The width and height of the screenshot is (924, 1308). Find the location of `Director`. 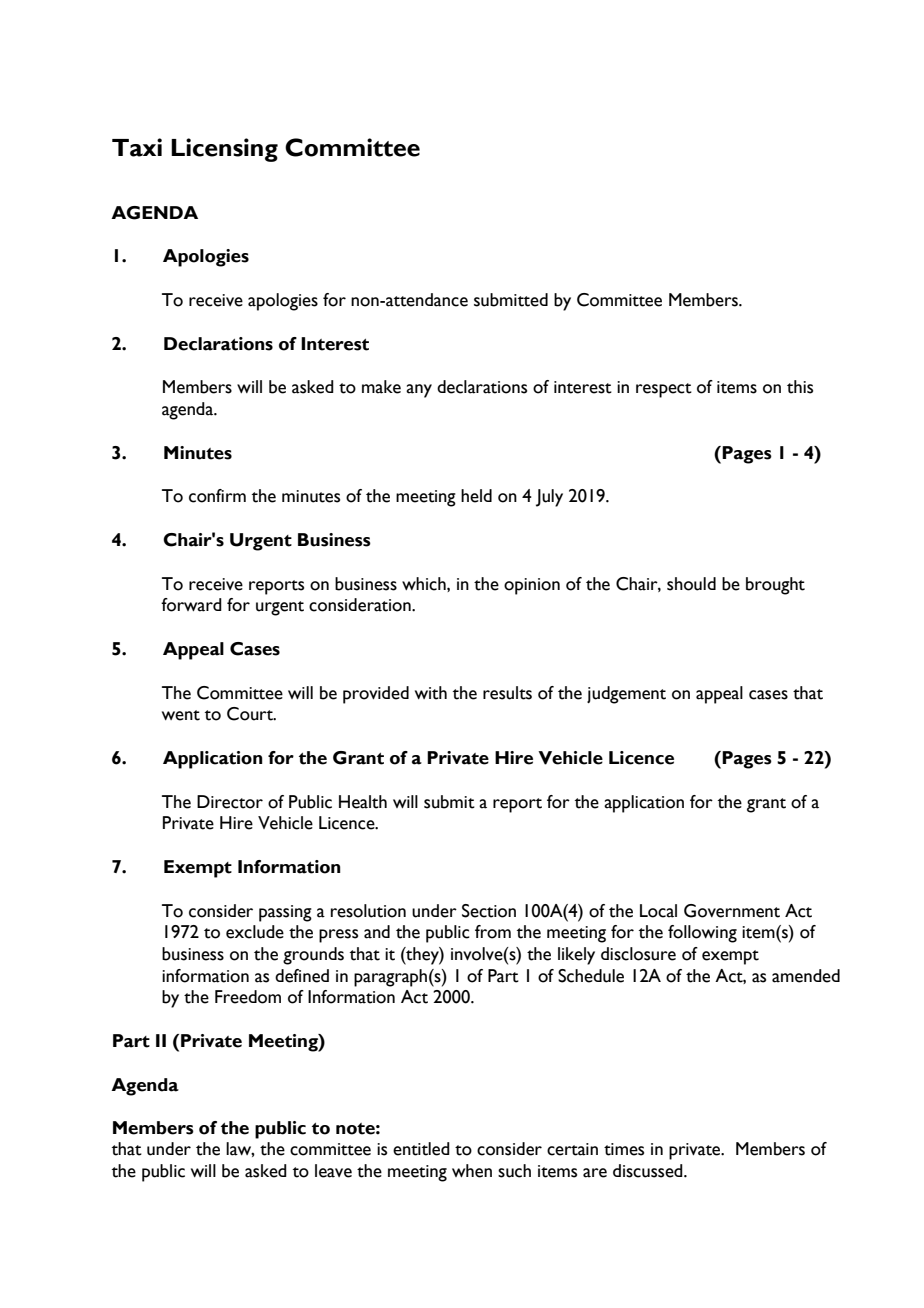

Director is located at coordinates (230, 802).
